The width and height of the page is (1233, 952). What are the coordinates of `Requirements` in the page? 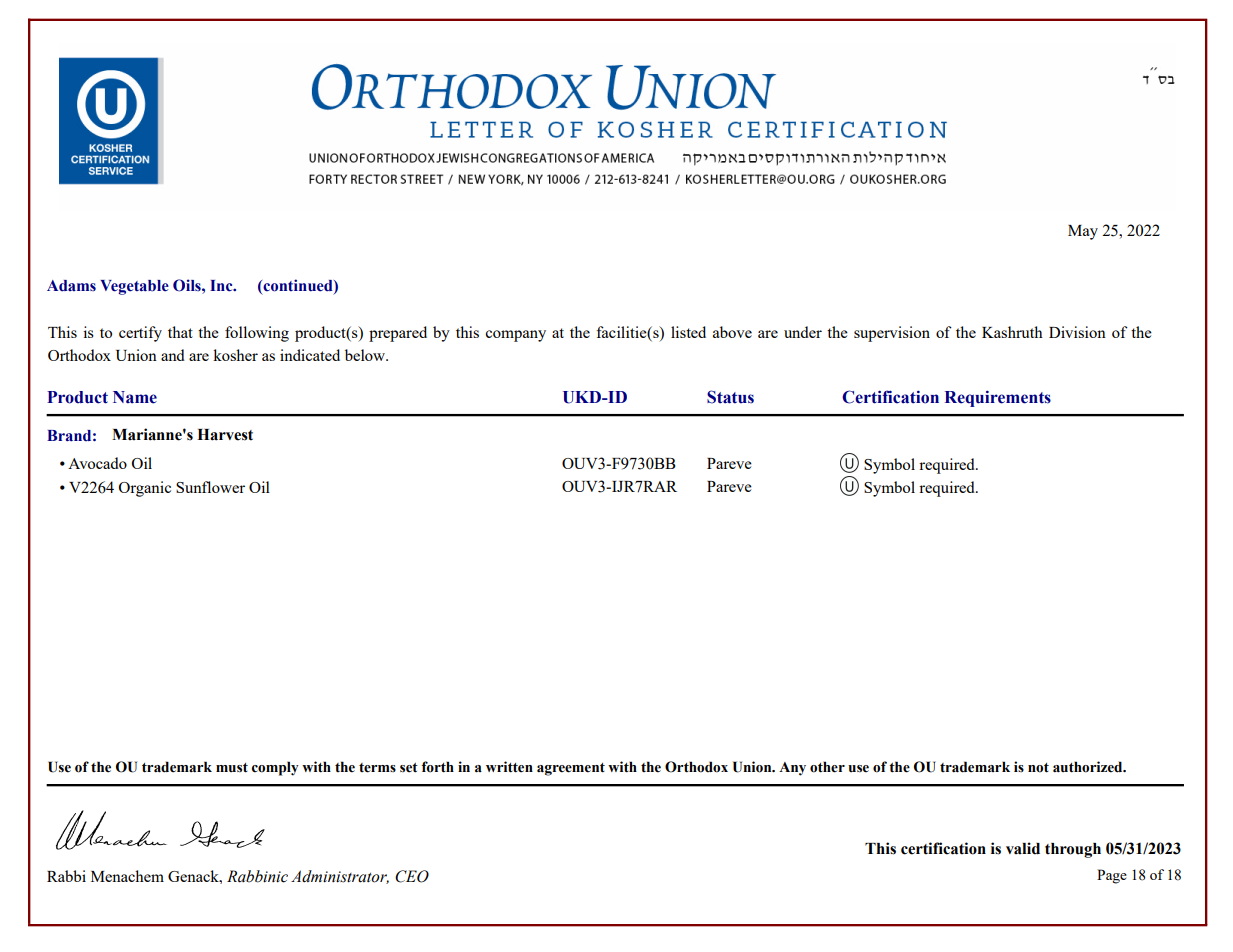 It's located at (998, 398).
